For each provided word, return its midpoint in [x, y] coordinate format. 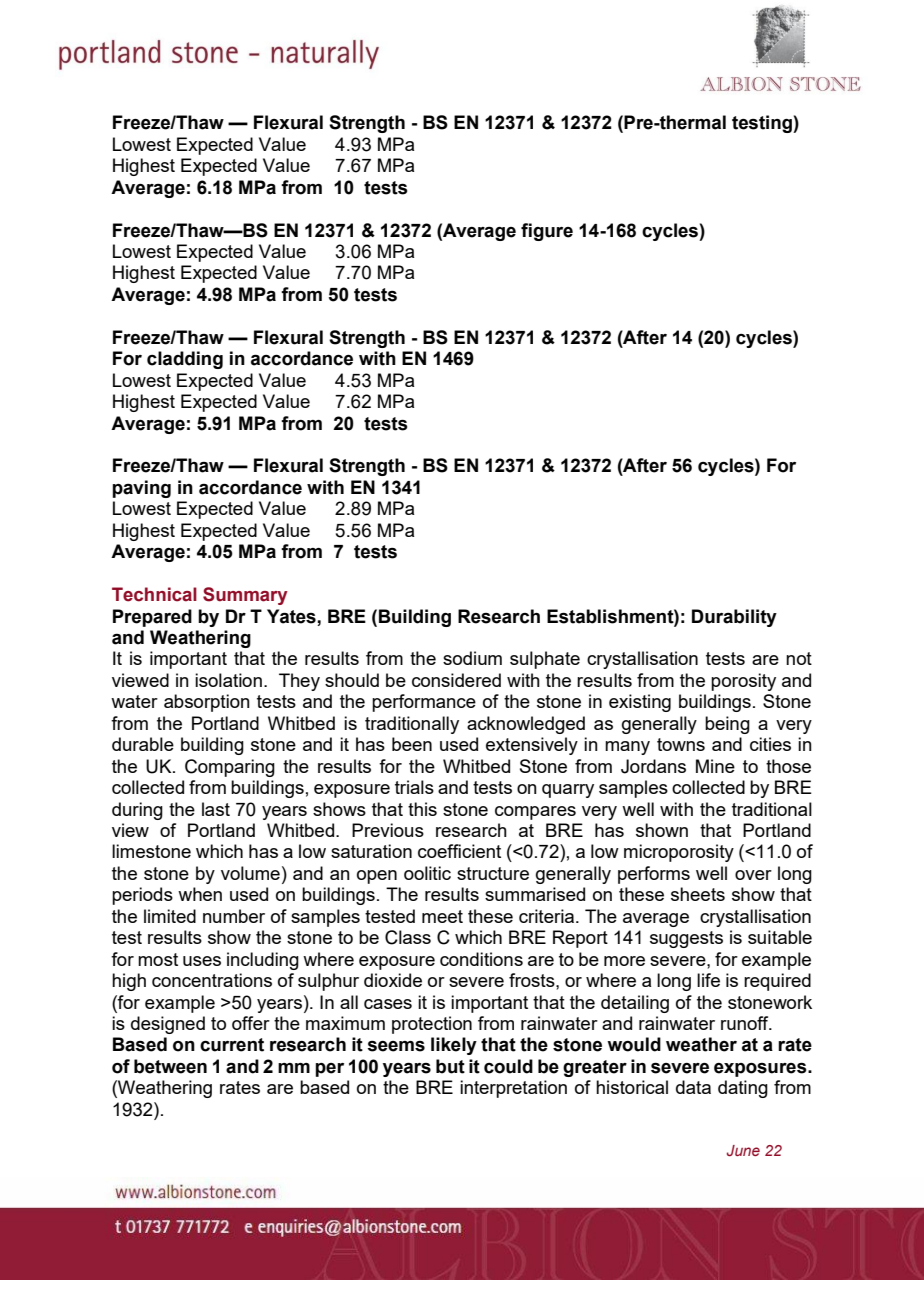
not [799, 658]
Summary [245, 596]
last [216, 809]
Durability [734, 618]
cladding [185, 360]
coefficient [459, 851]
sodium [472, 658]
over [753, 875]
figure [547, 232]
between [170, 1066]
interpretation [513, 1089]
